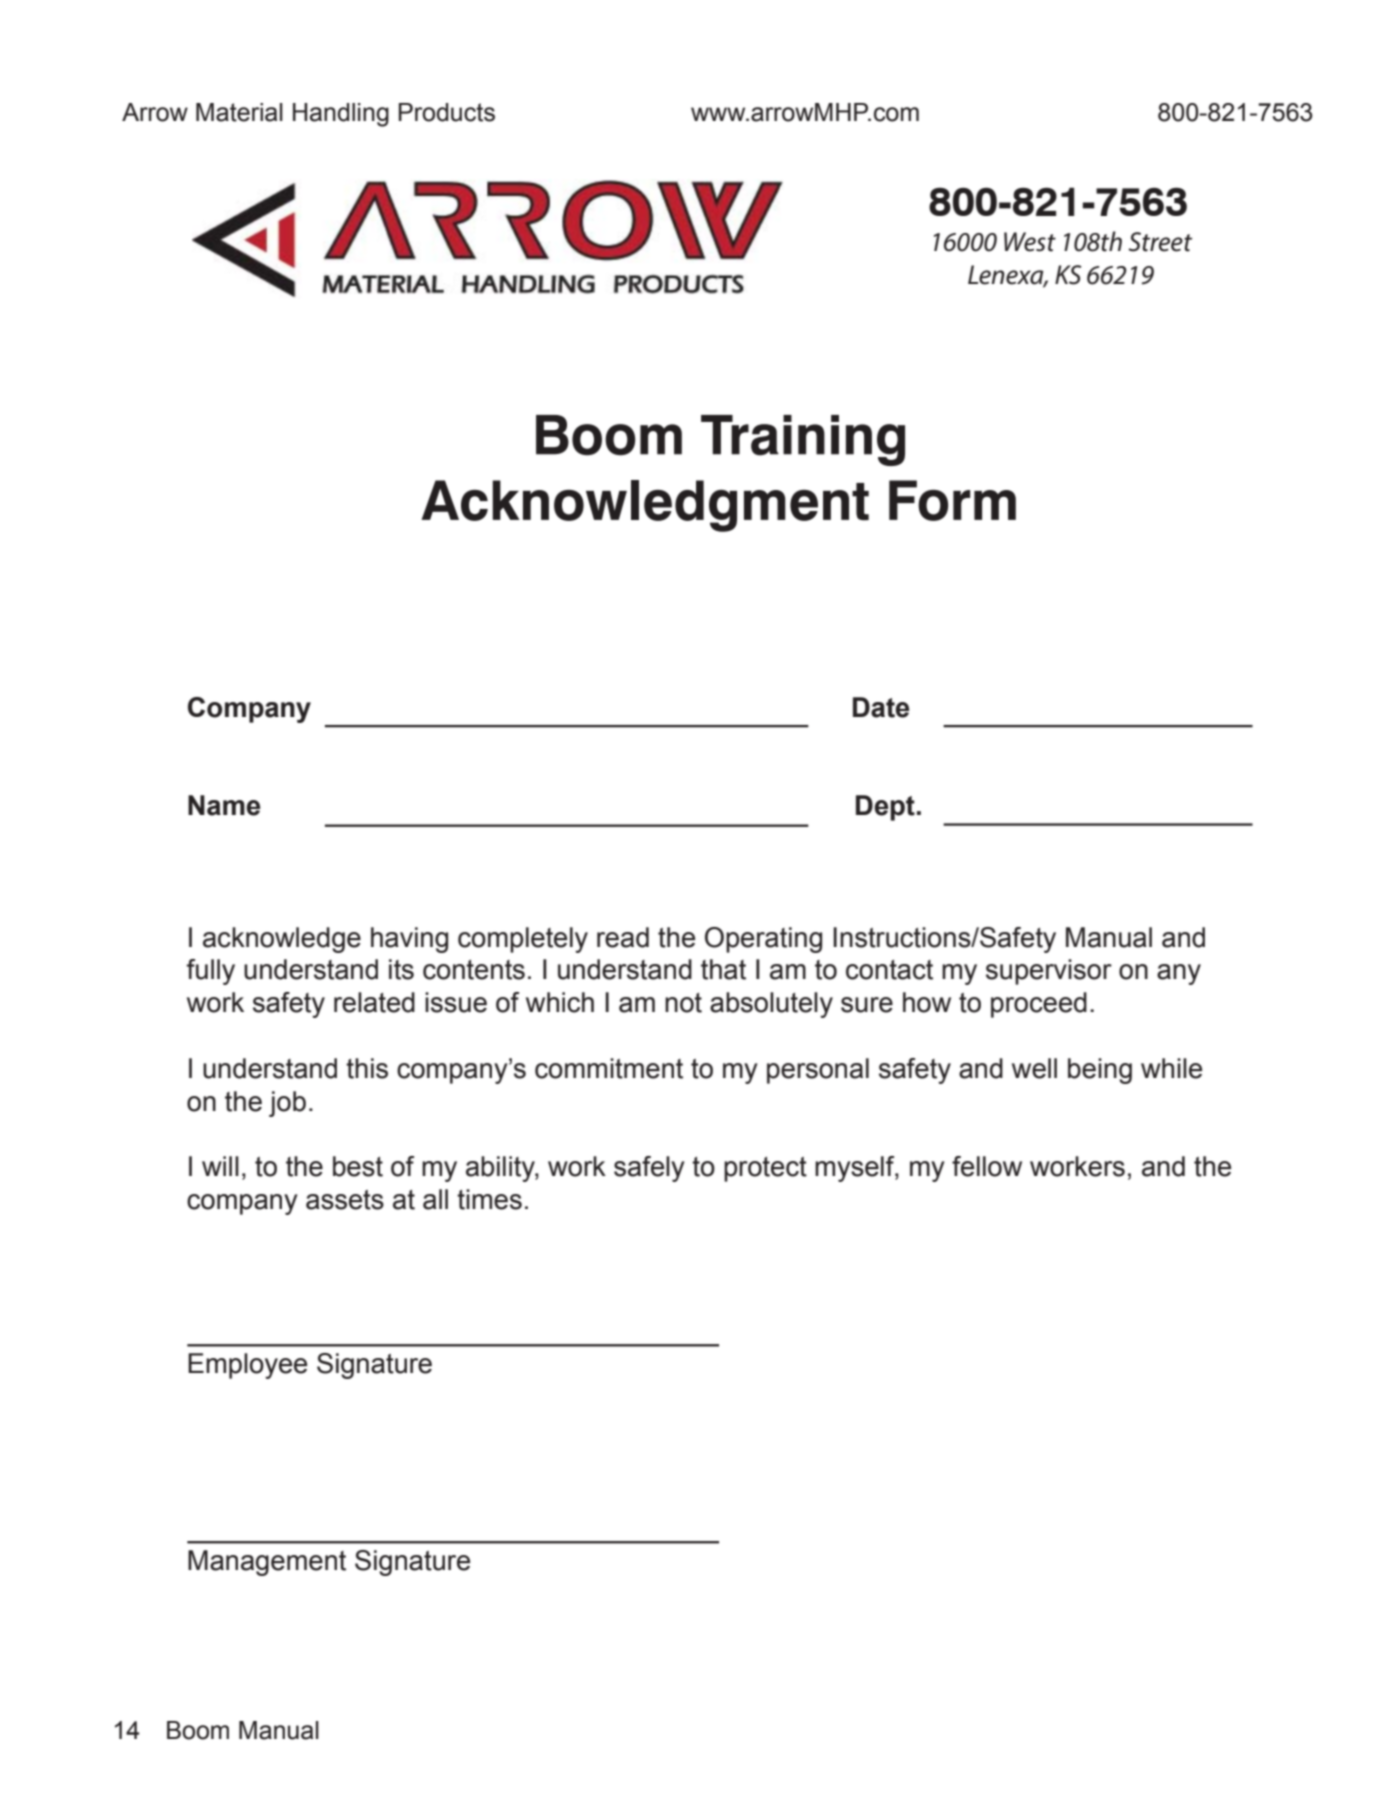 Image resolution: width=1395 pixels, height=1805 pixels. What do you see at coordinates (224, 805) in the screenshot?
I see `Name` at bounding box center [224, 805].
